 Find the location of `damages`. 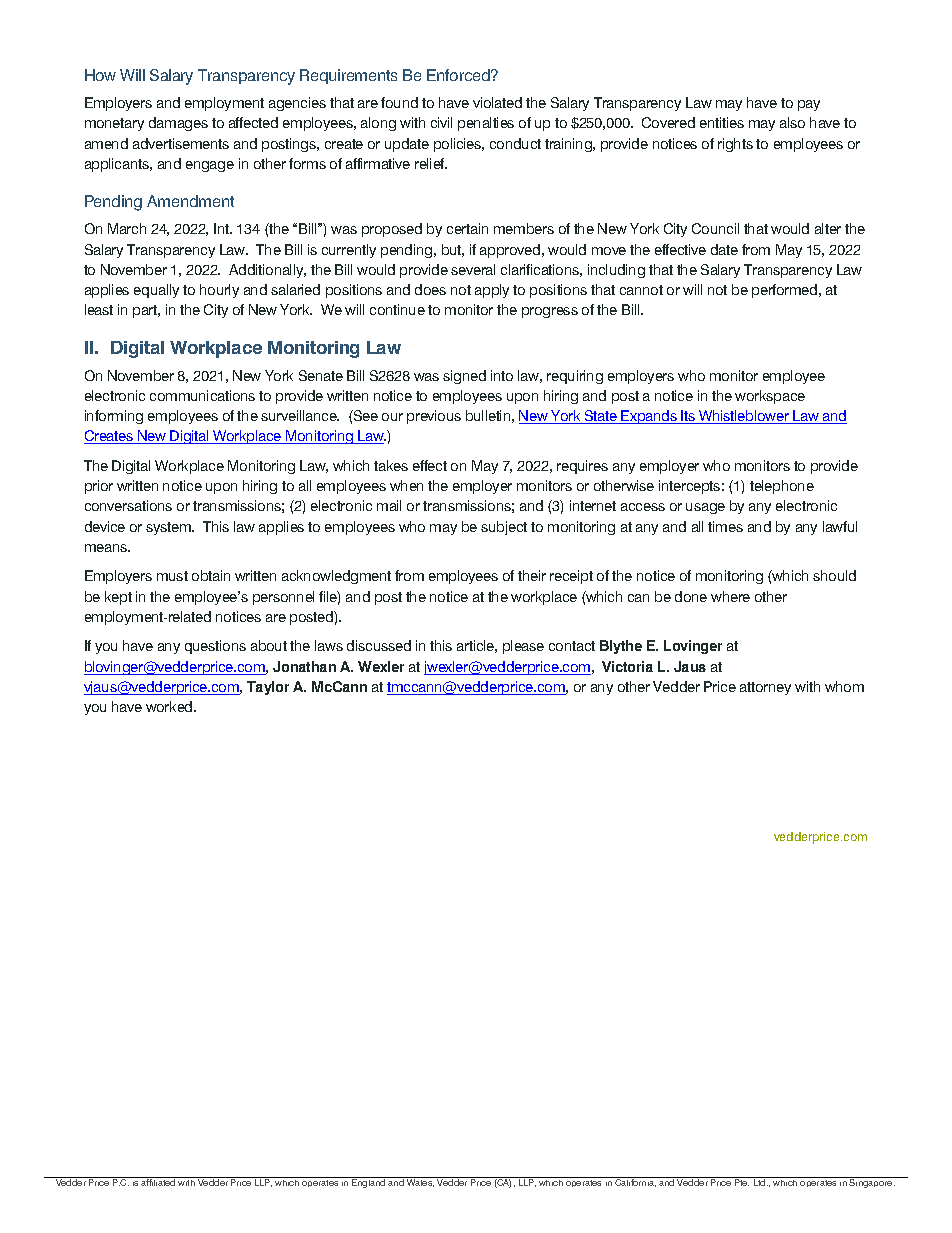

damages is located at coordinates (178, 124).
